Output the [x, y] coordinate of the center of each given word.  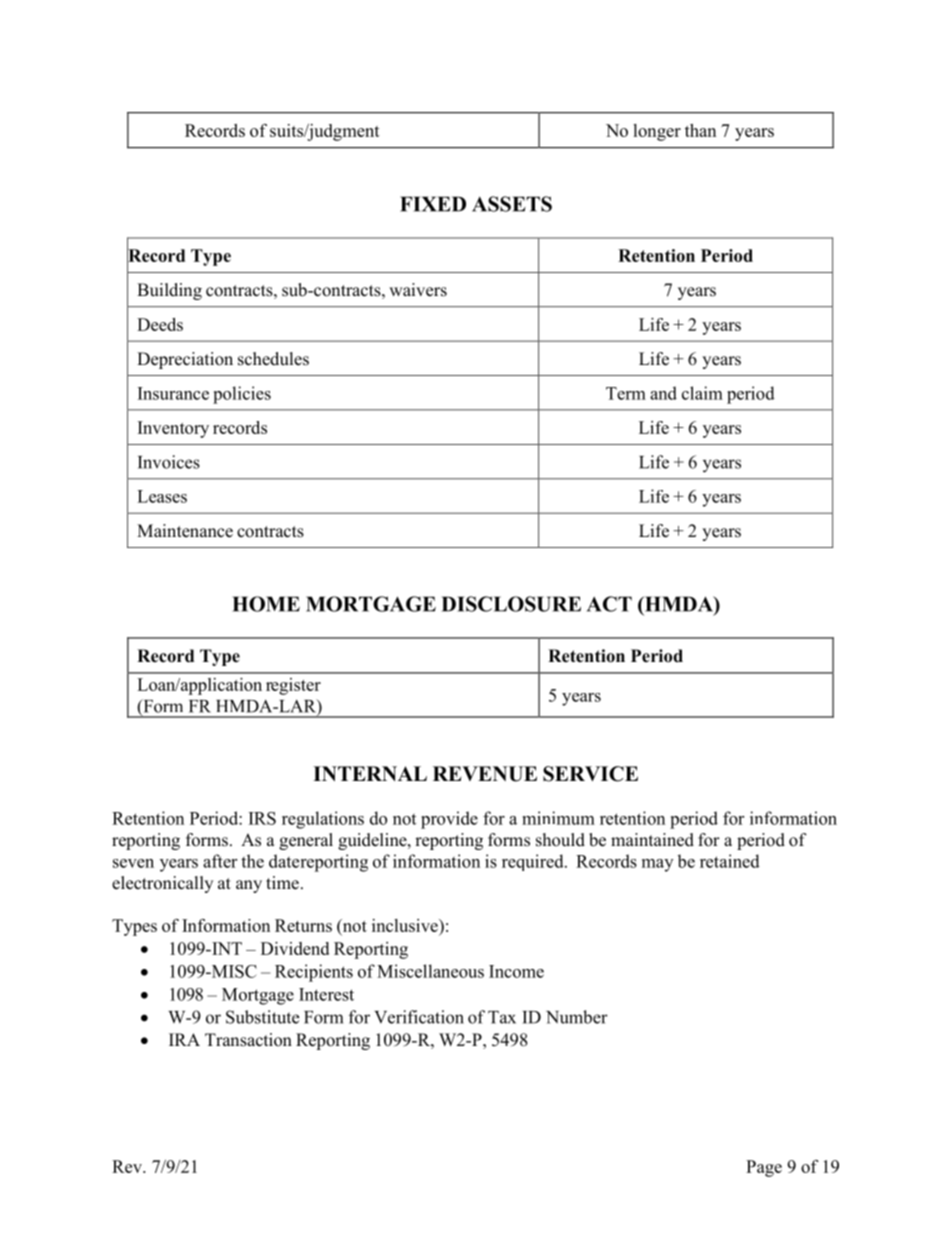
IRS [262, 818]
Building [169, 291]
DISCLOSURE [511, 604]
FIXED [433, 204]
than [700, 130]
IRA [184, 1039]
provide [449, 820]
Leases [162, 496]
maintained [652, 840]
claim [702, 393]
